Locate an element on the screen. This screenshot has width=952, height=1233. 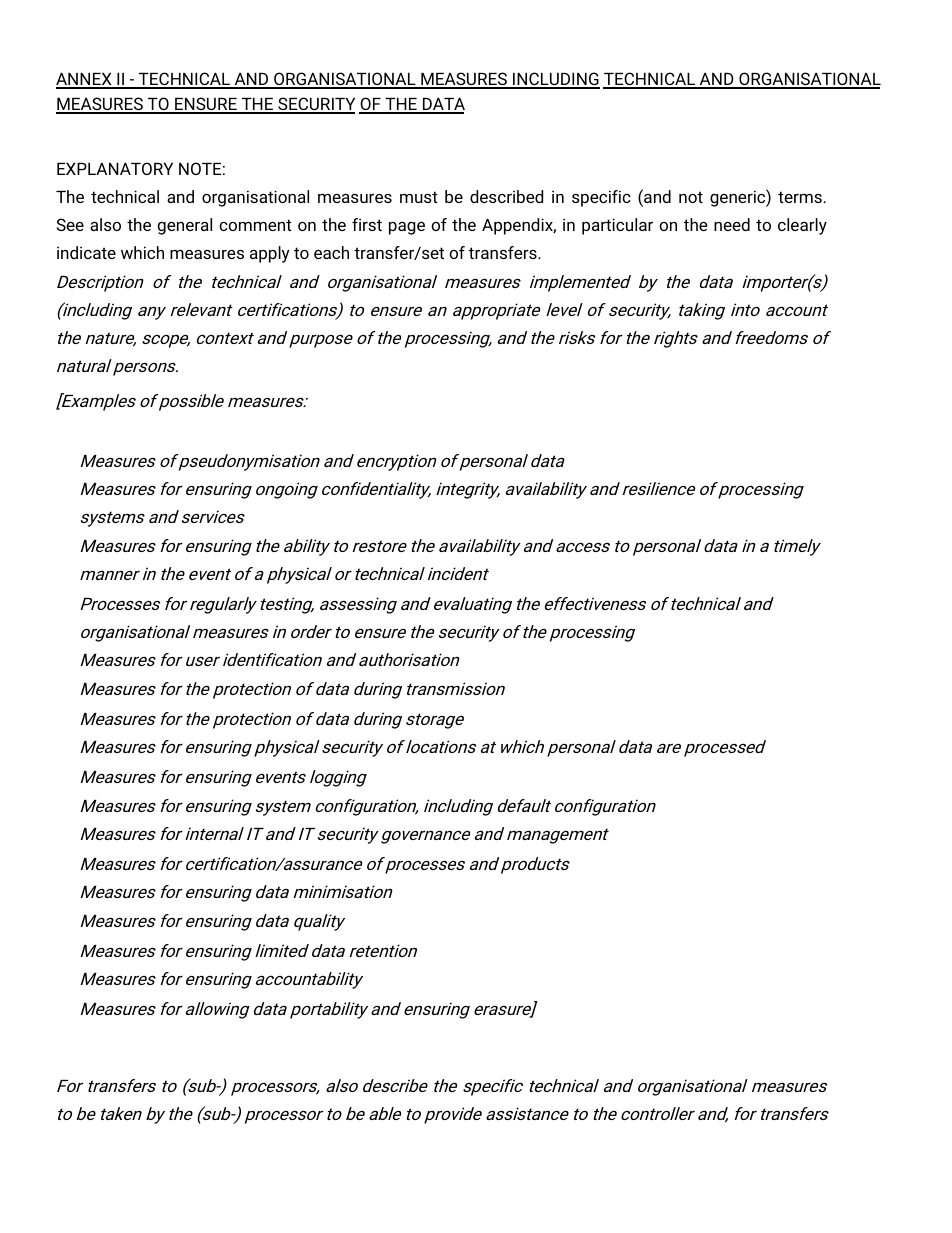
terms is located at coordinates (800, 197).
